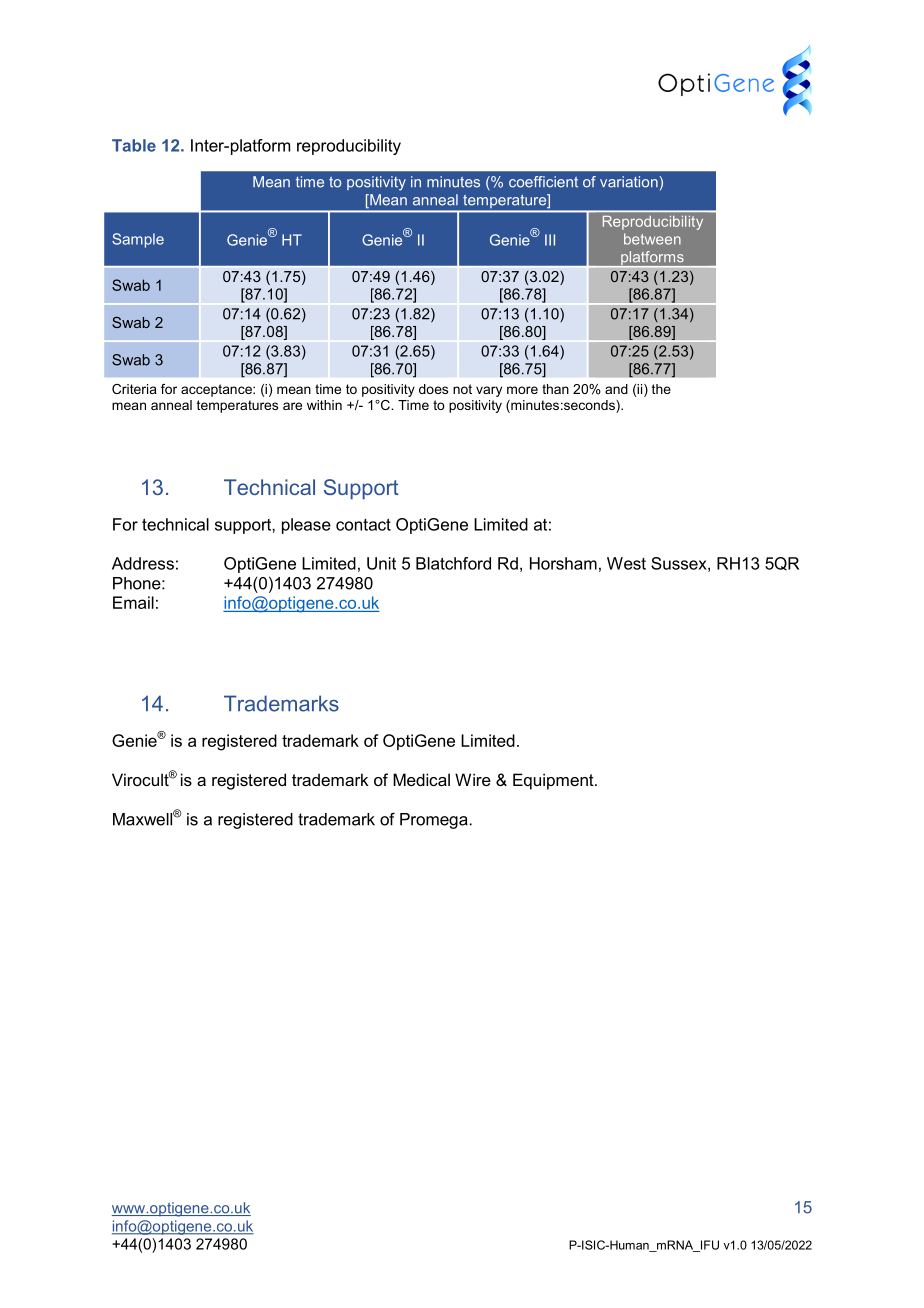  Describe the element at coordinates (554, 781) in the page. I see `Equipment` at that location.
